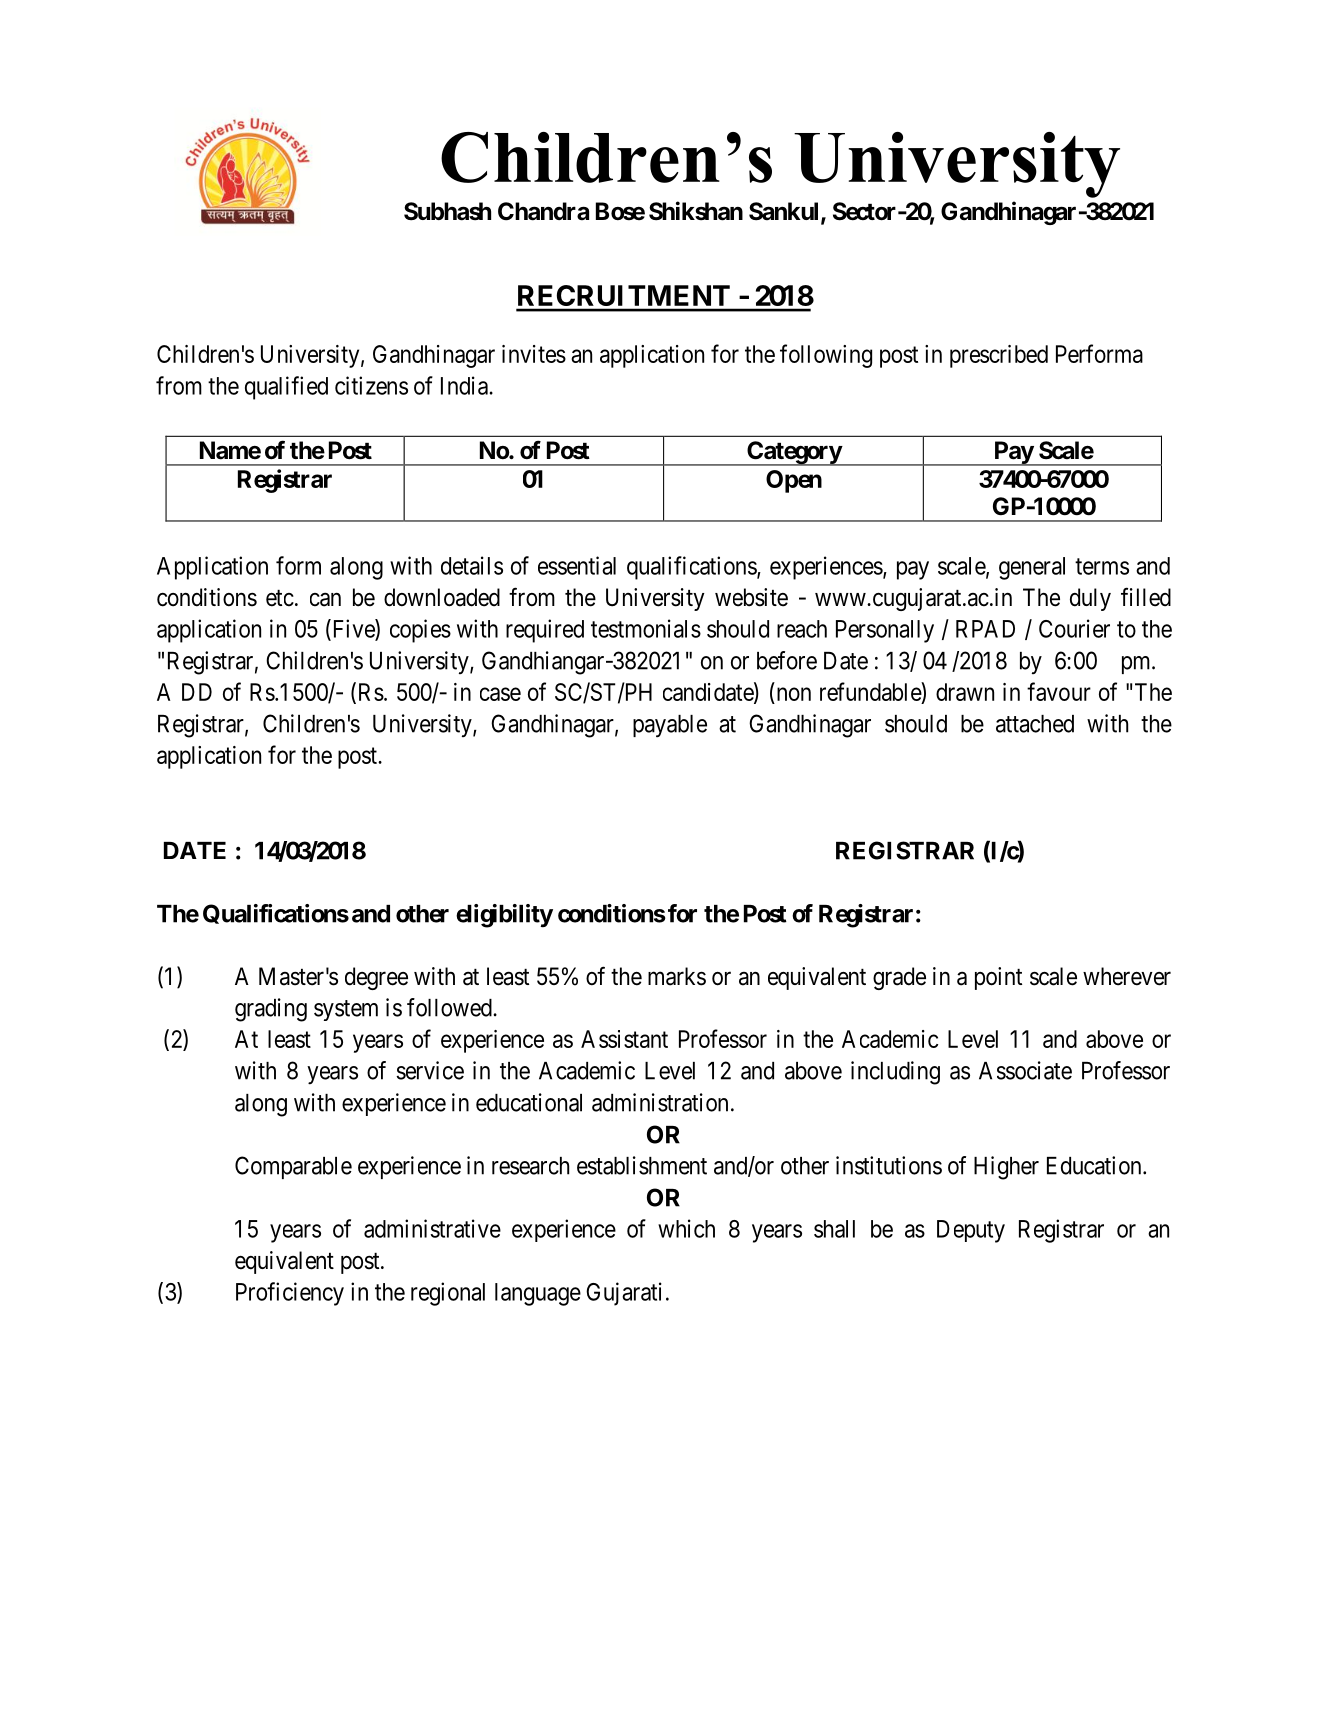 This screenshot has height=1718, width=1327. Describe the element at coordinates (432, 1228) in the screenshot. I see `administrative` at that location.
